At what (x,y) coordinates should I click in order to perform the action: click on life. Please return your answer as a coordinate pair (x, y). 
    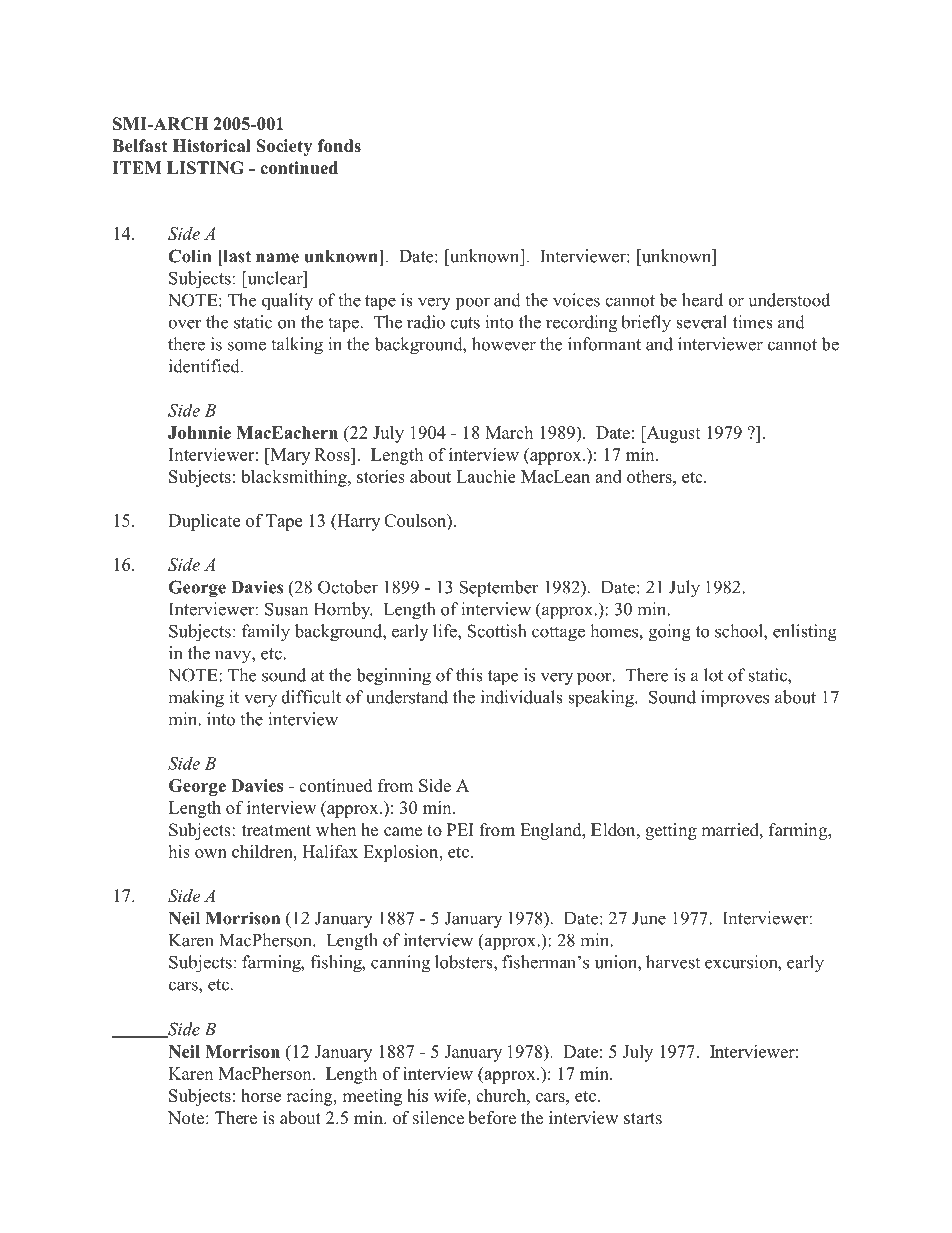
    Looking at the image, I should click on (446, 631).
